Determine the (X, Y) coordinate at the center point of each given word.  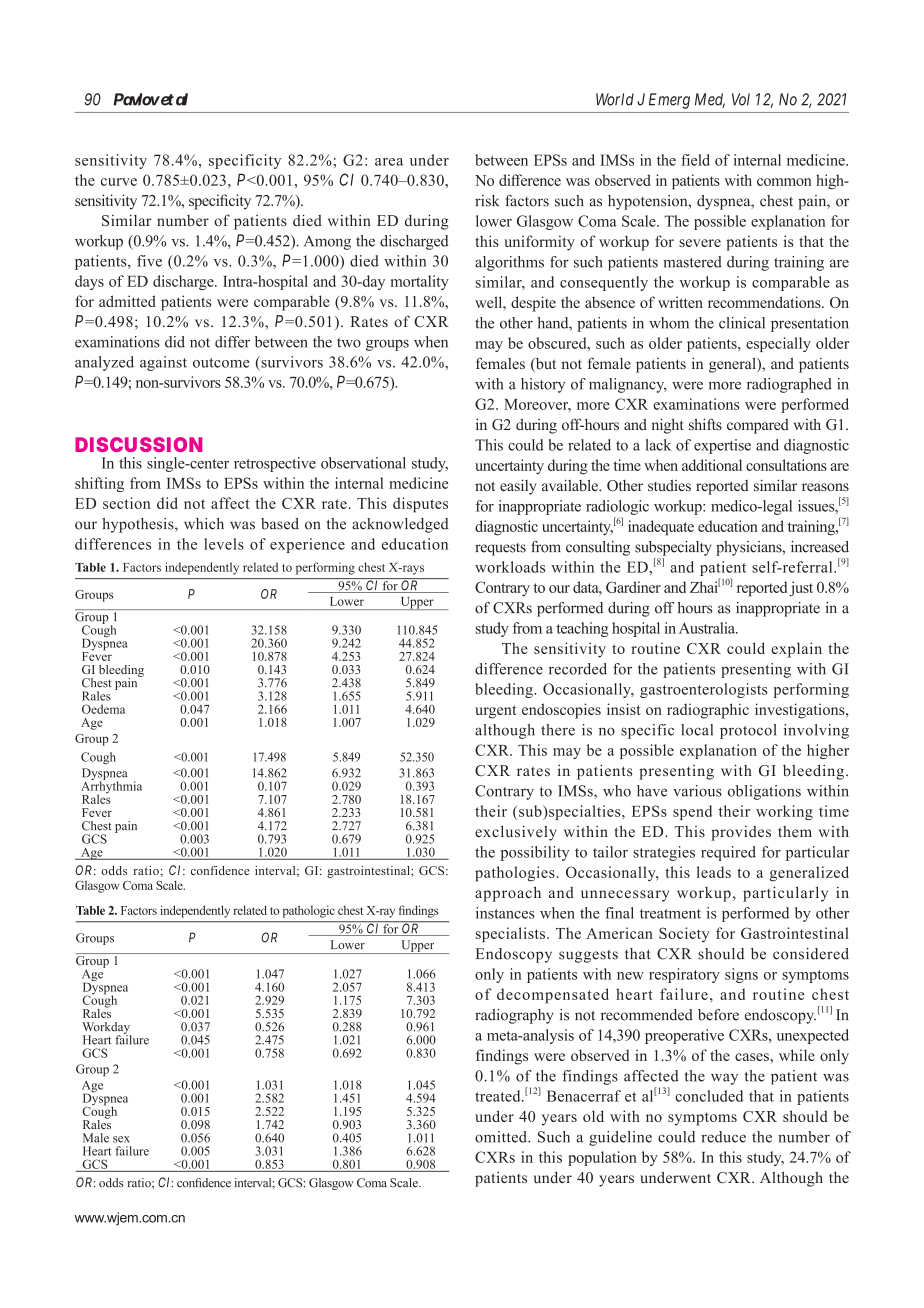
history (543, 385)
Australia (708, 628)
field (695, 160)
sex (121, 1139)
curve (119, 182)
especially (778, 344)
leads (714, 872)
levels (224, 544)
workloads (510, 567)
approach (508, 894)
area (389, 162)
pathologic (309, 911)
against (163, 363)
